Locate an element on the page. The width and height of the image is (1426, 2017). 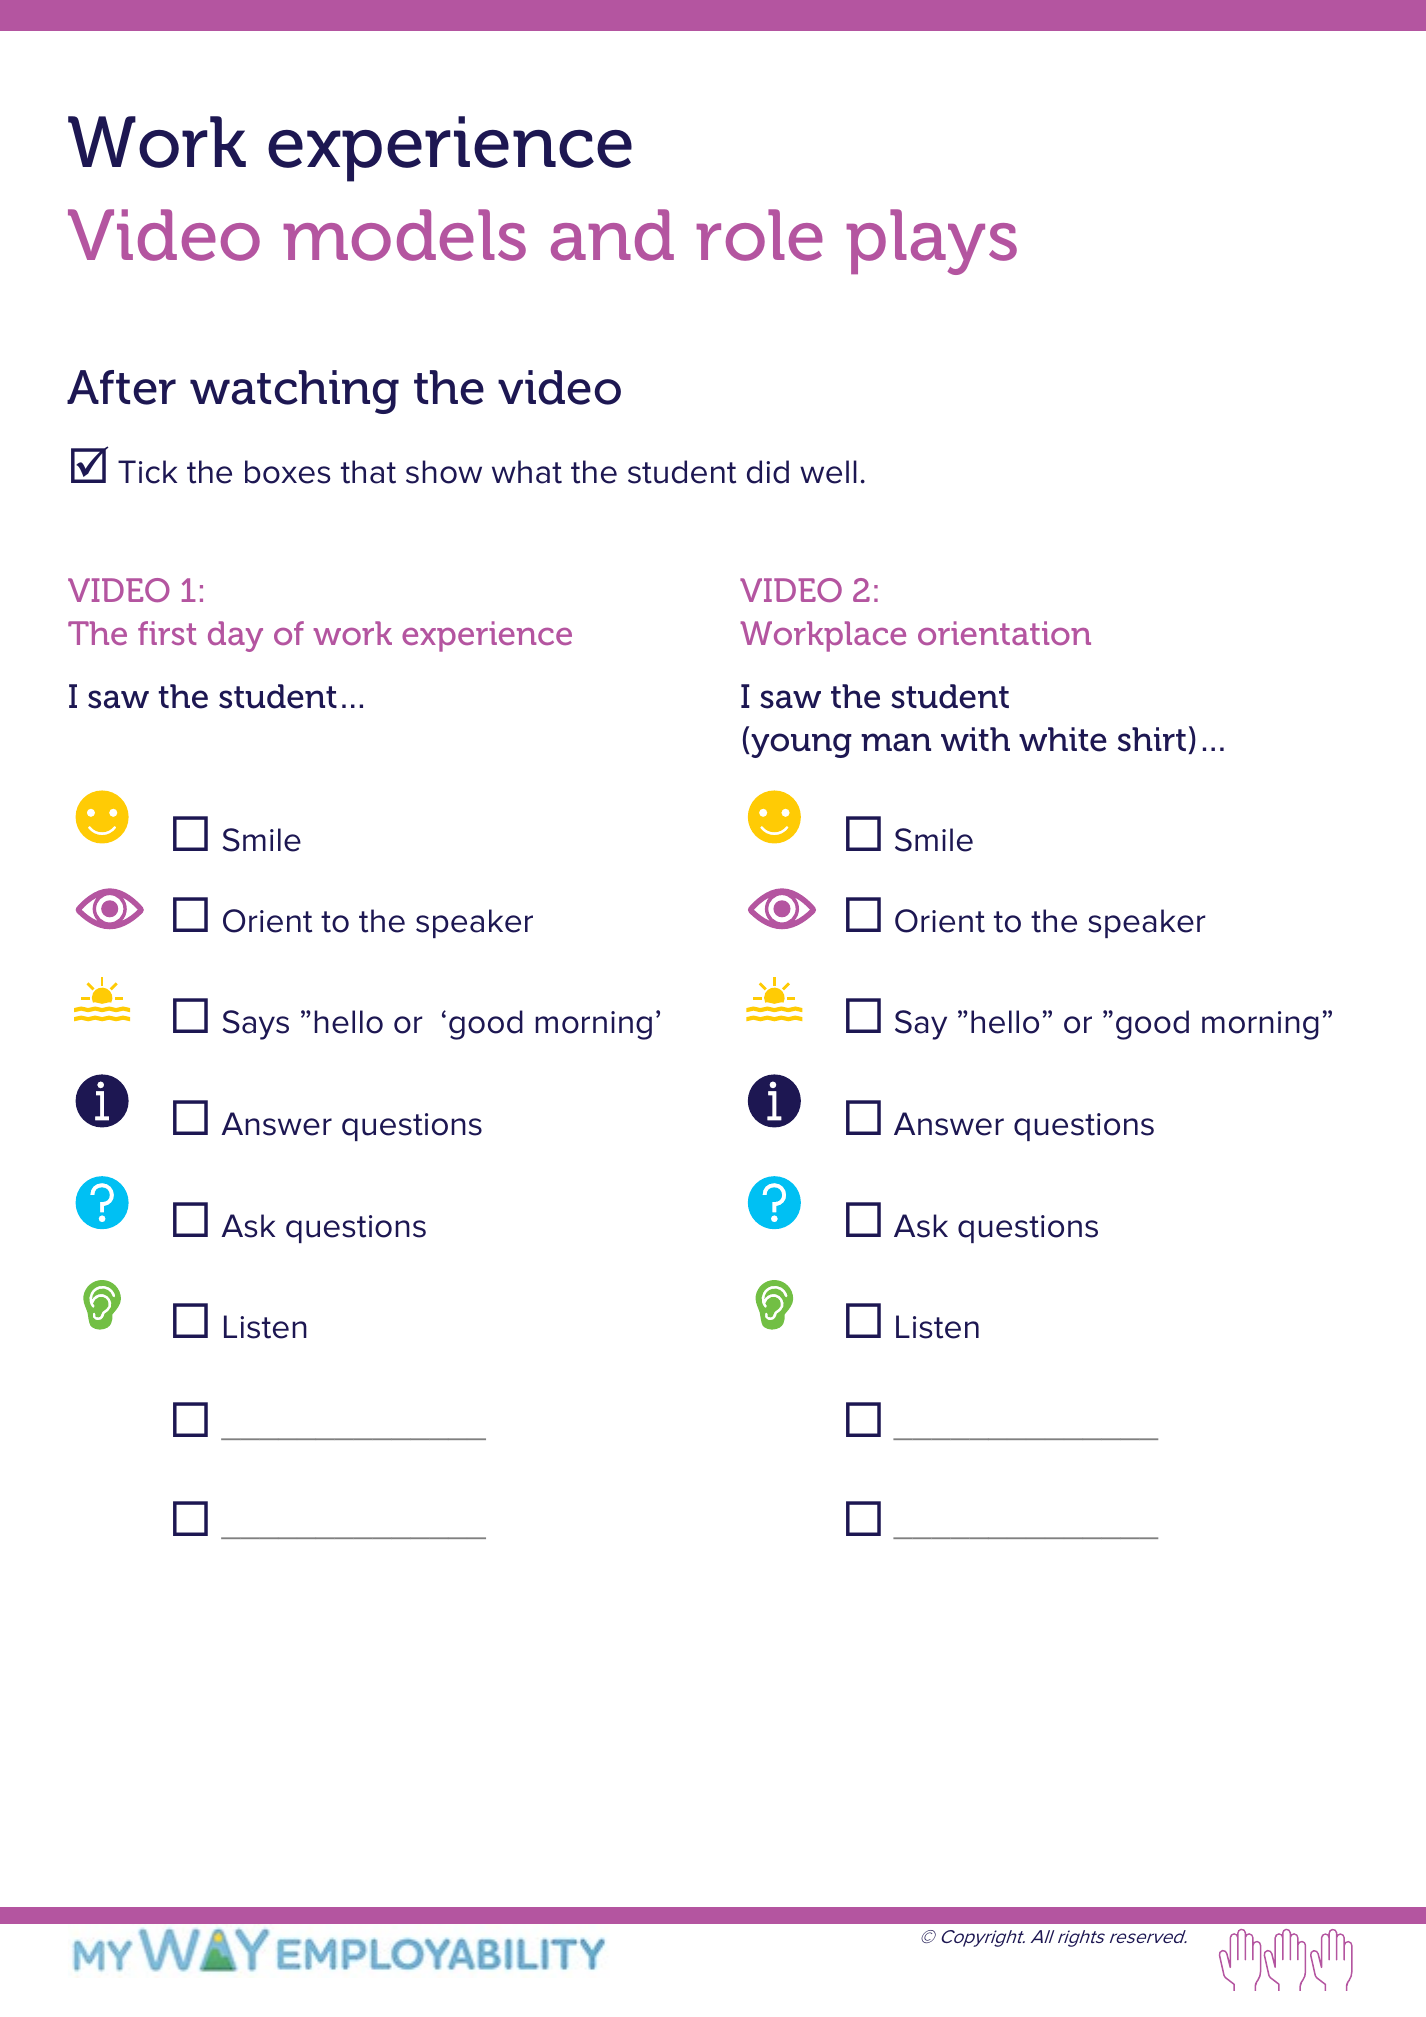
models is located at coordinates (405, 235).
